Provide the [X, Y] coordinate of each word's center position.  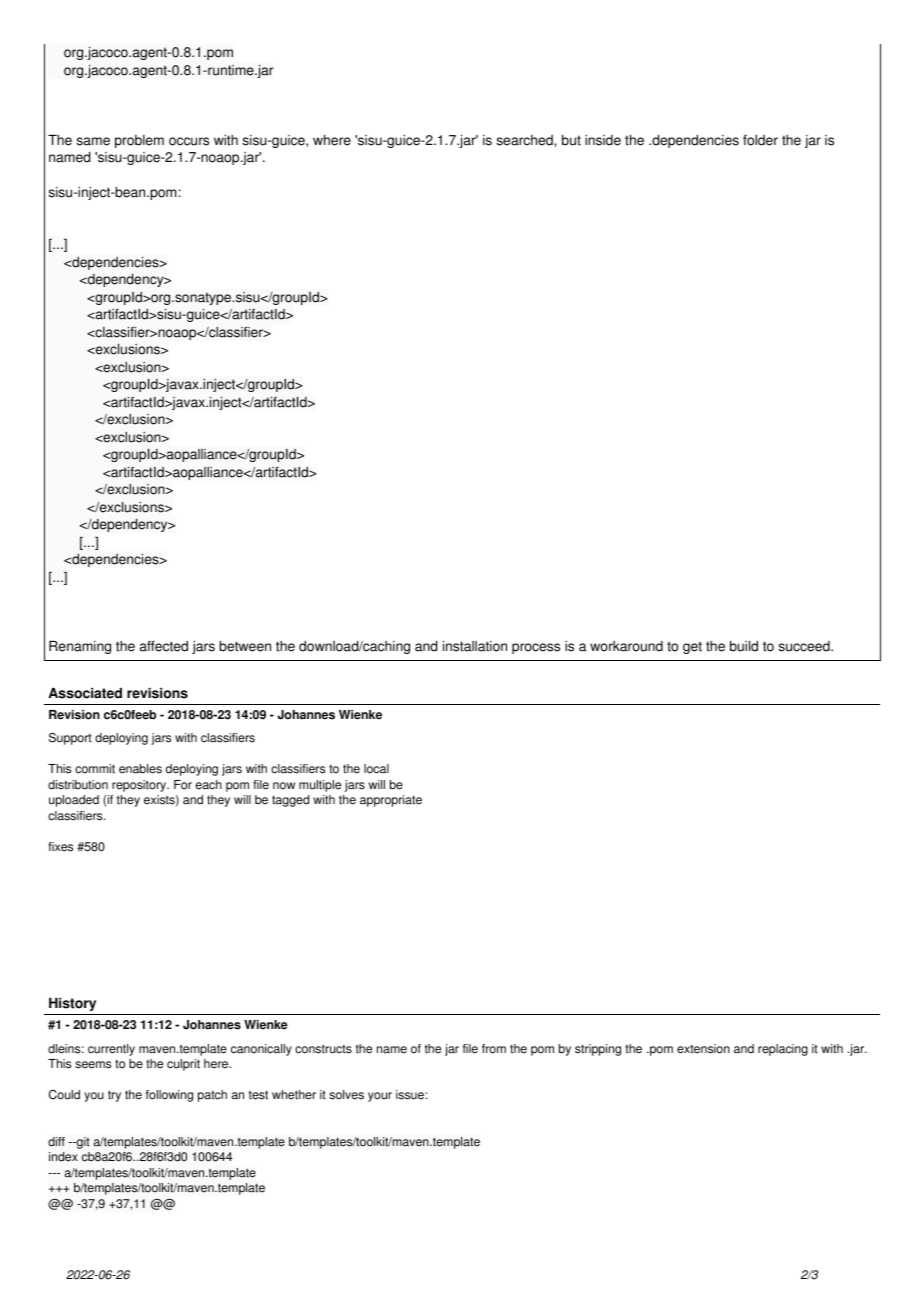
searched [526, 140]
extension [703, 1049]
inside [603, 140]
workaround [626, 646]
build [744, 646]
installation [475, 646]
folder [760, 140]
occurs [189, 141]
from [494, 1049]
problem [139, 141]
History [72, 1004]
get [692, 647]
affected [164, 646]
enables [140, 769]
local [376, 769]
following [169, 1096]
